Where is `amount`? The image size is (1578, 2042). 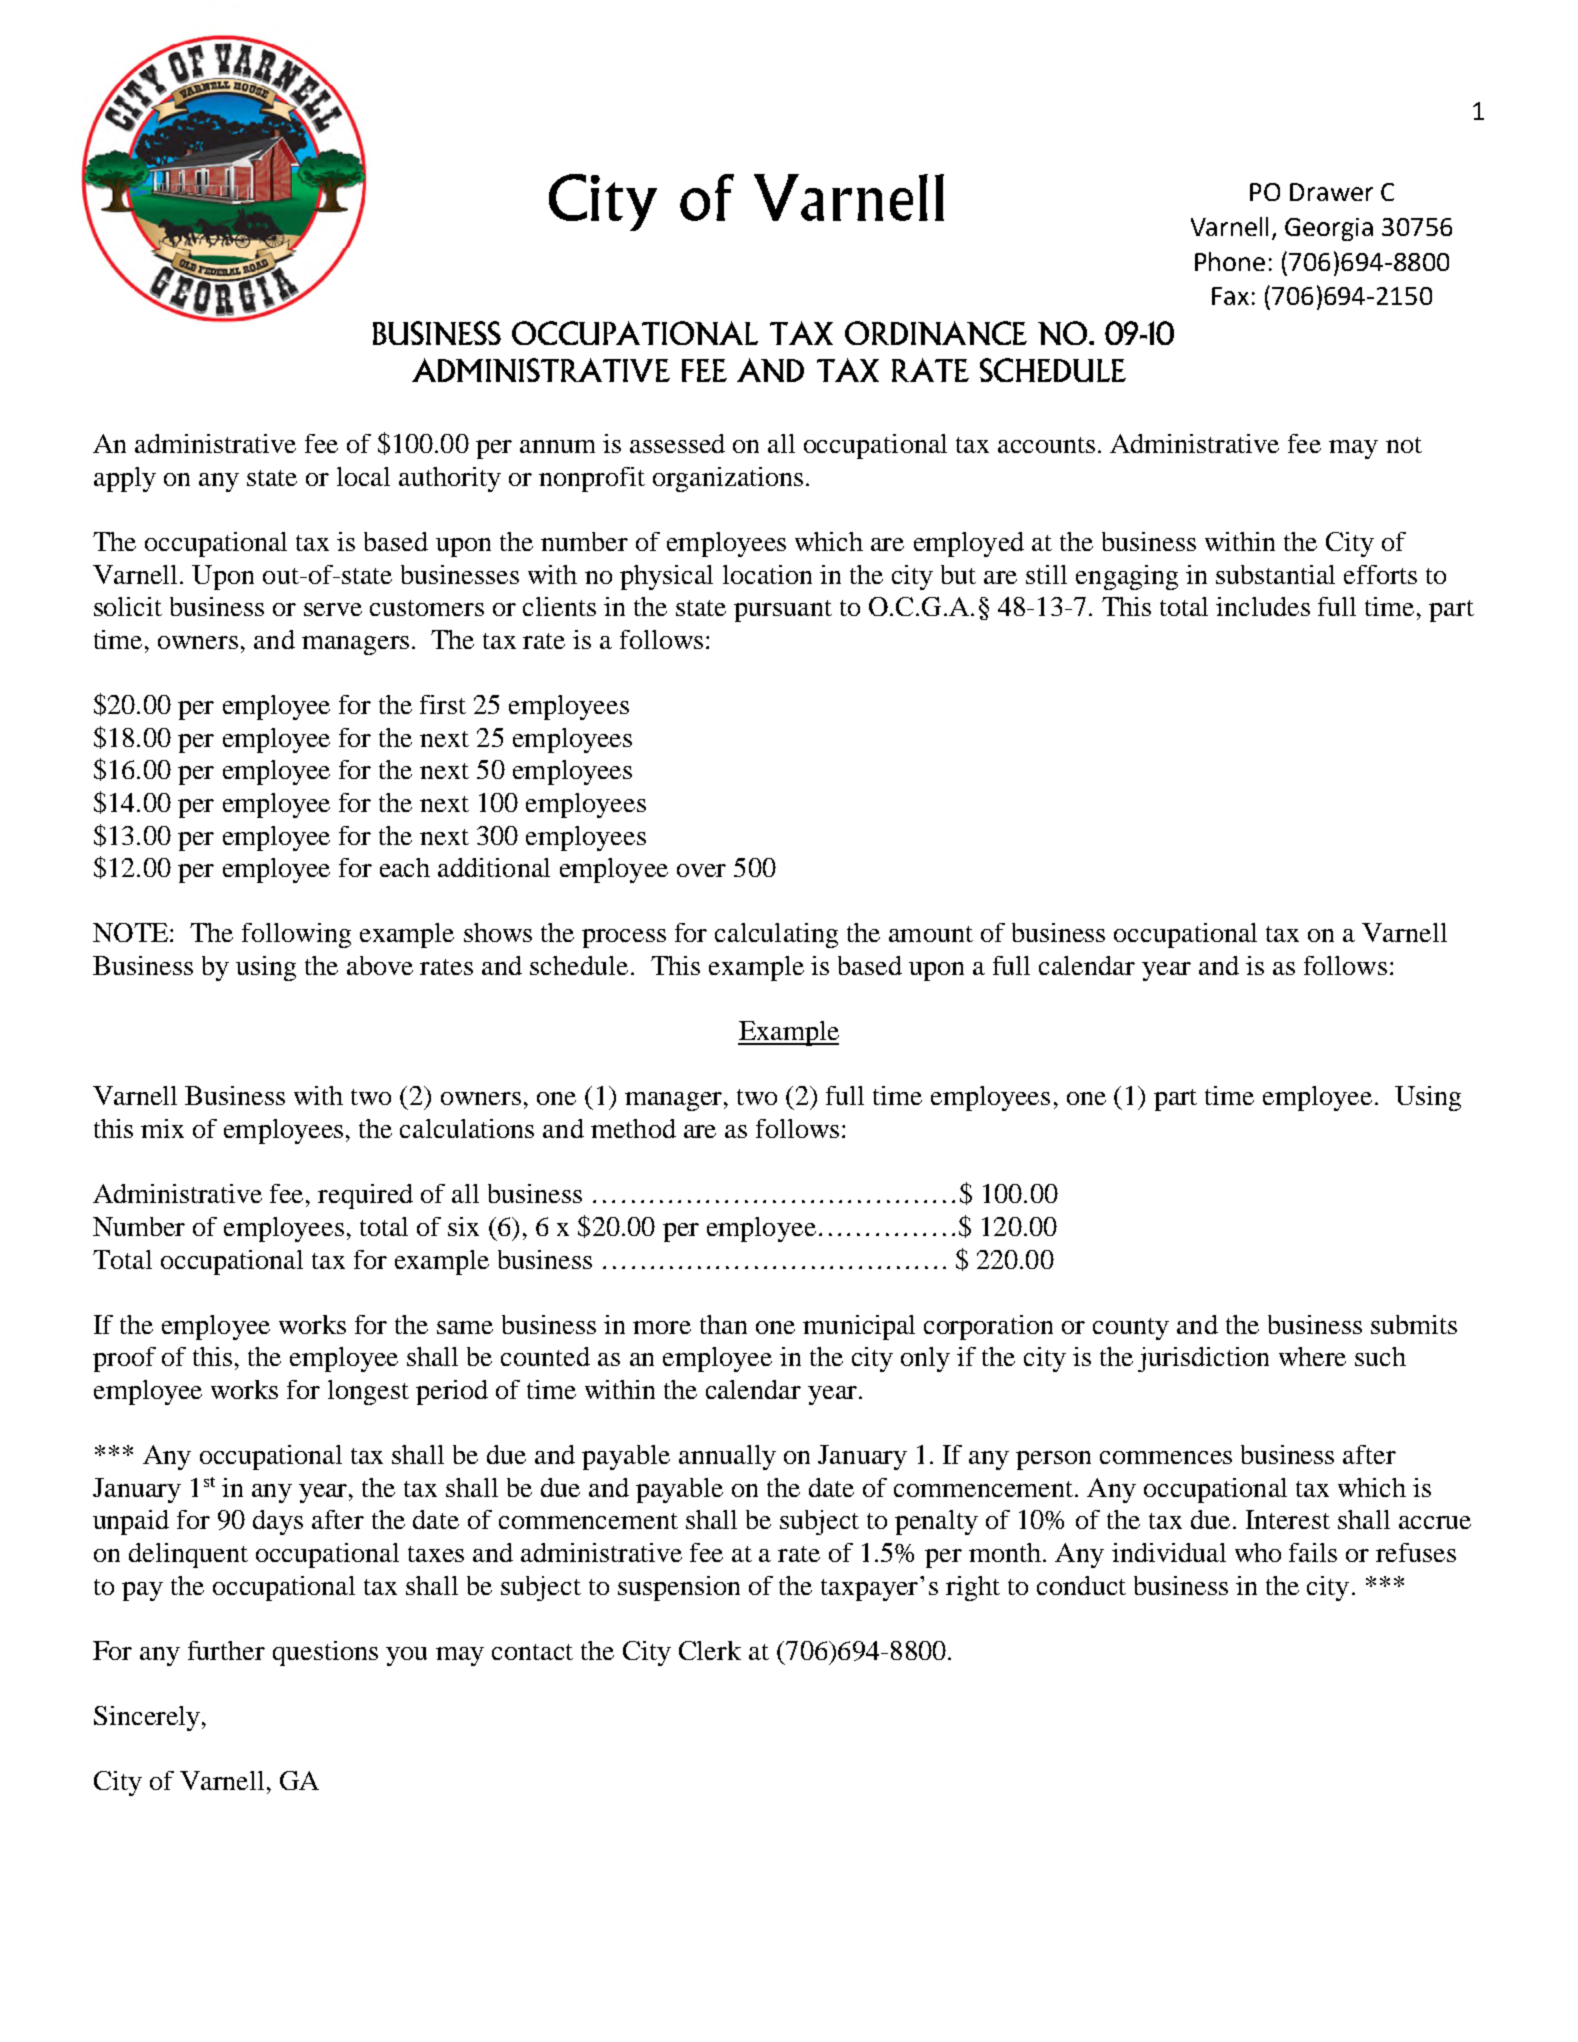
amount is located at coordinates (931, 934).
